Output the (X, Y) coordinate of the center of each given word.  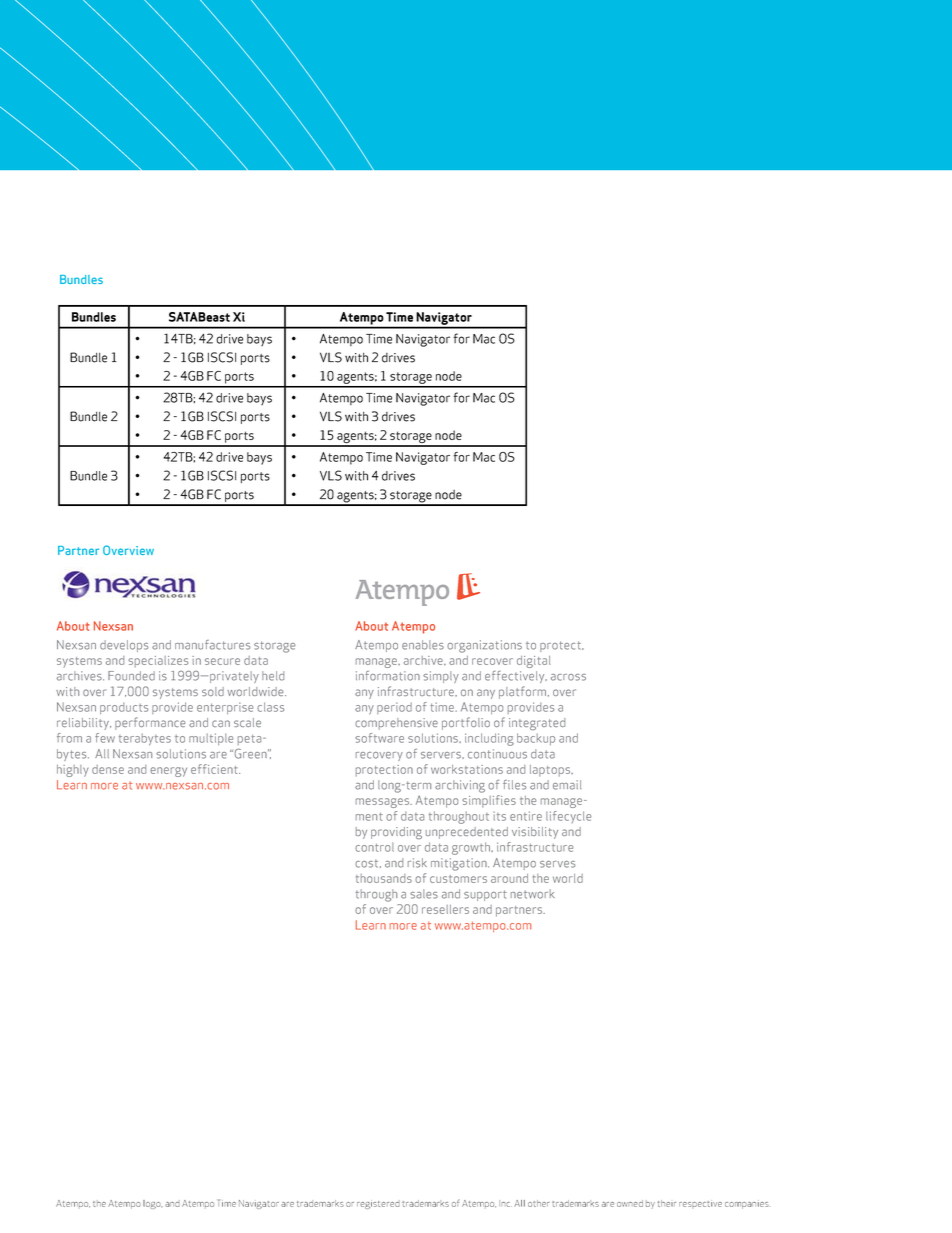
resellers (445, 909)
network (533, 894)
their (666, 1203)
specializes (158, 662)
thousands (384, 878)
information (388, 676)
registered (378, 1204)
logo (153, 1204)
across (568, 677)
